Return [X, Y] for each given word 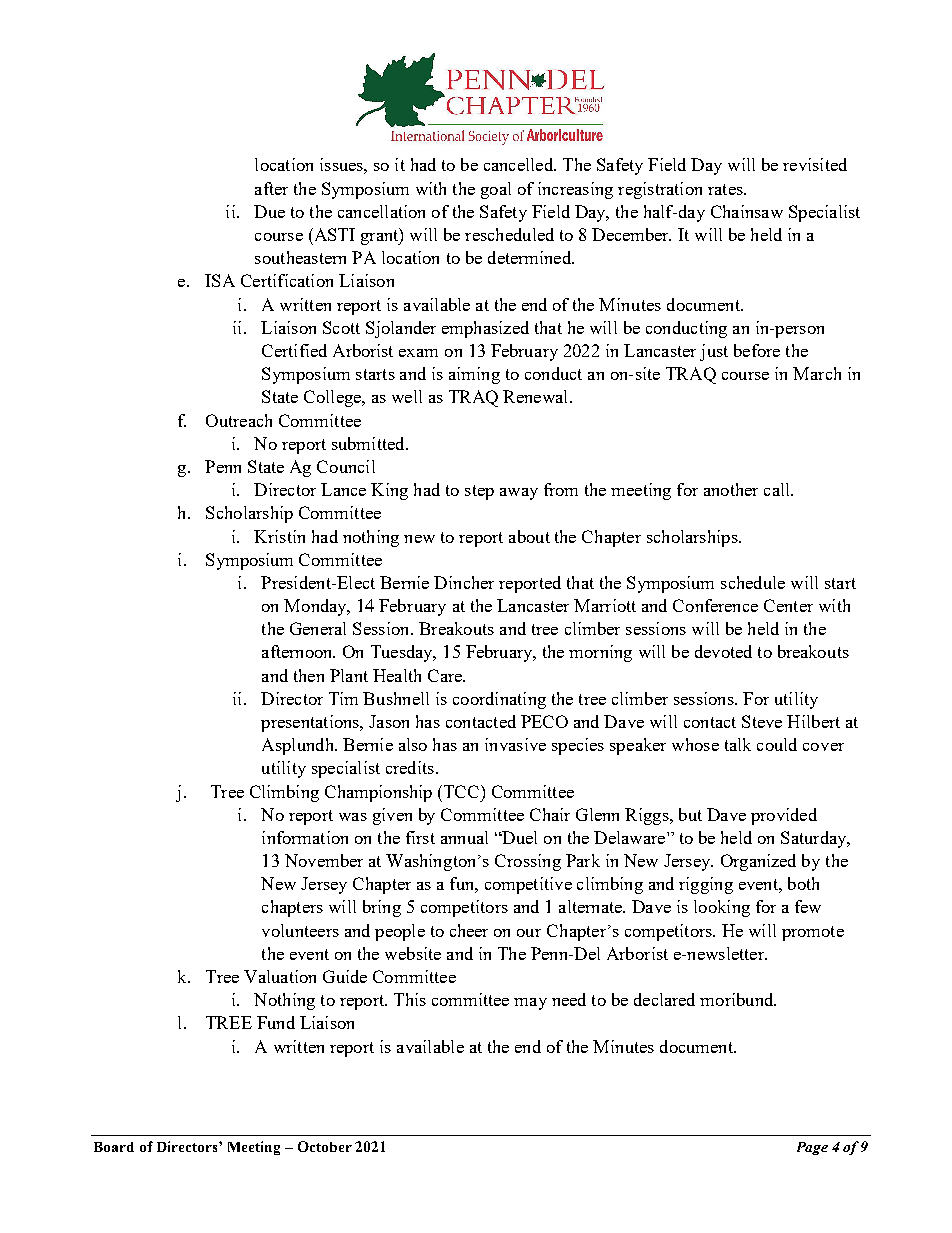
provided [784, 816]
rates [726, 189]
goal [496, 190]
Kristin [279, 536]
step [479, 492]
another [731, 489]
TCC [463, 791]
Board [114, 1147]
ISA [220, 280]
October [325, 1146]
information [305, 837]
